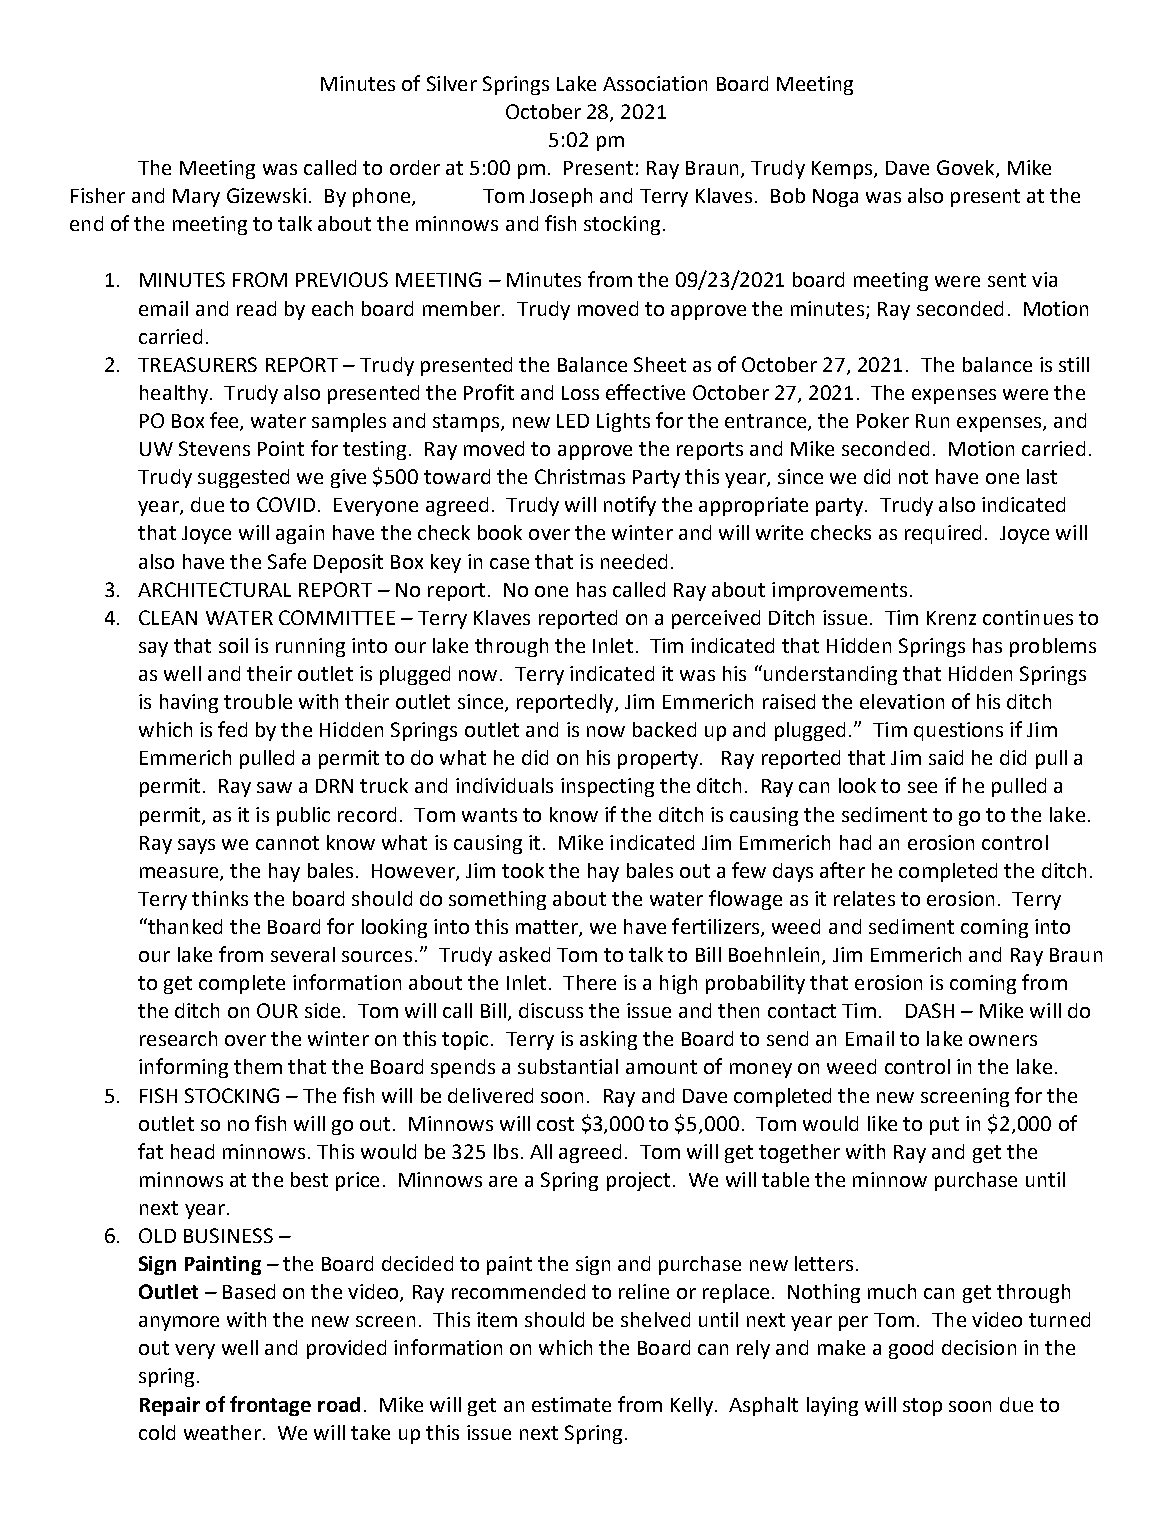  Describe the element at coordinates (655, 83) in the document. I see `Association` at that location.
